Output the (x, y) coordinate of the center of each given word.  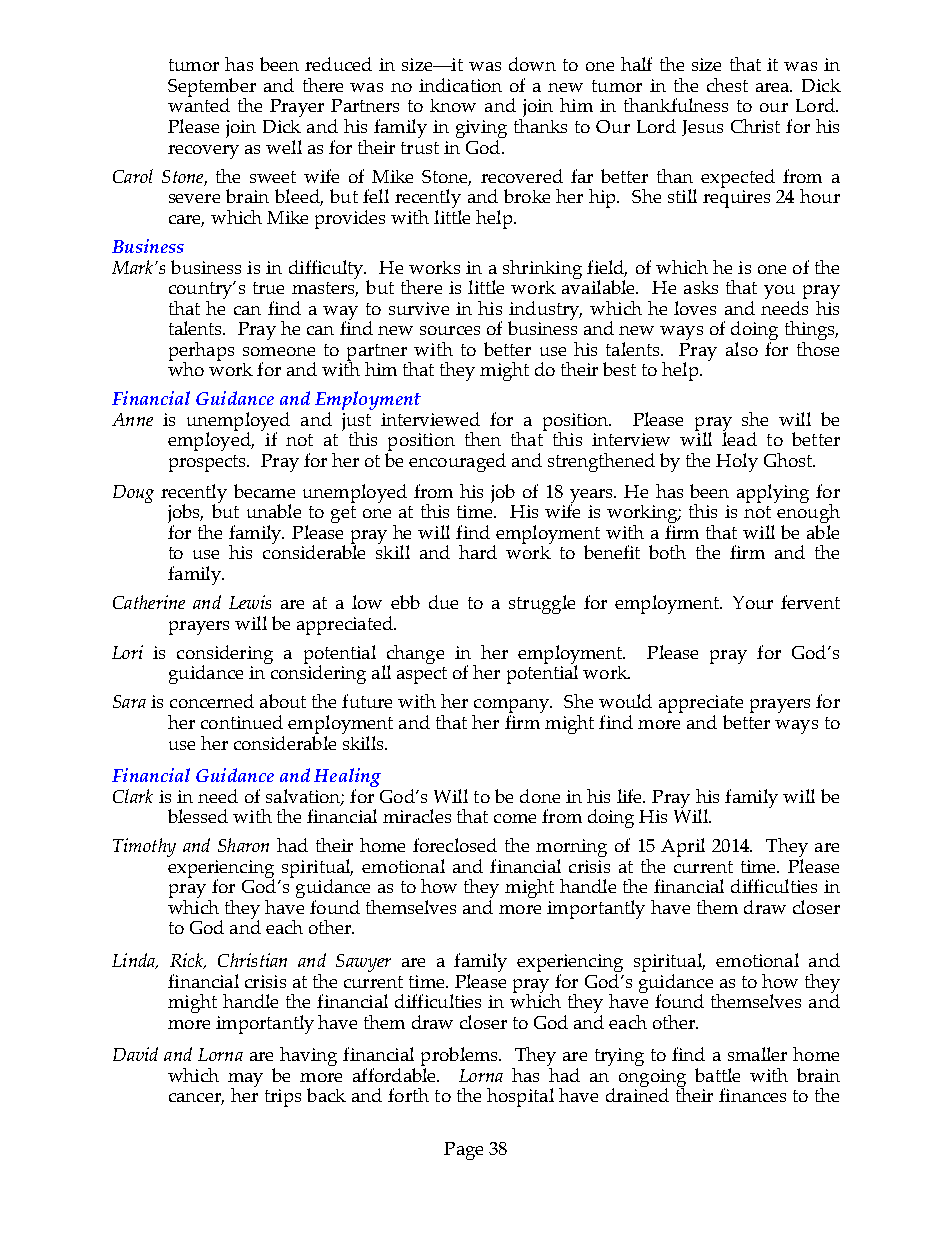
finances (752, 1095)
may (245, 1081)
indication (460, 85)
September (212, 89)
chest (727, 85)
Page (463, 1151)
